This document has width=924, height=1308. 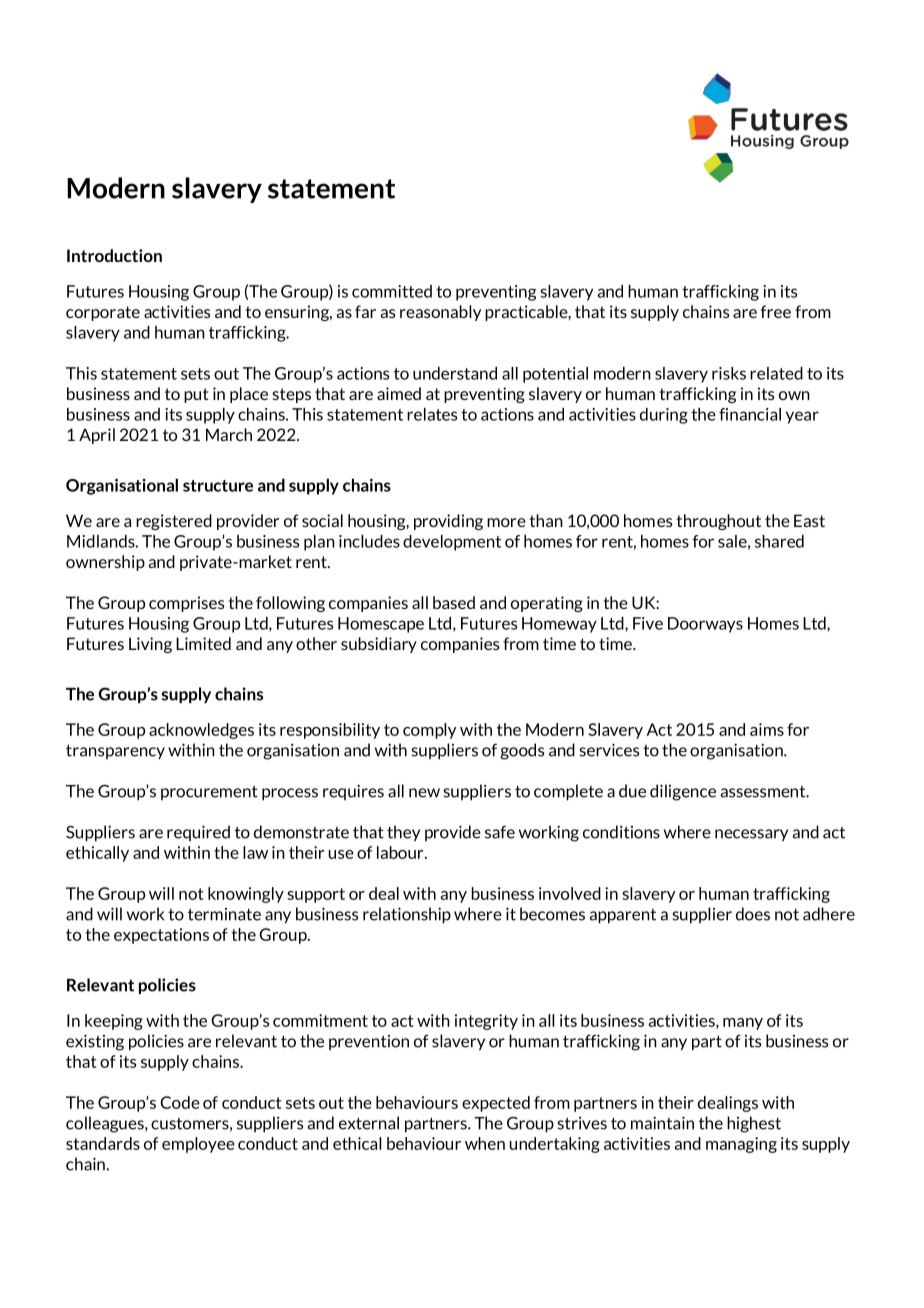 I want to click on reasonably, so click(x=440, y=313).
